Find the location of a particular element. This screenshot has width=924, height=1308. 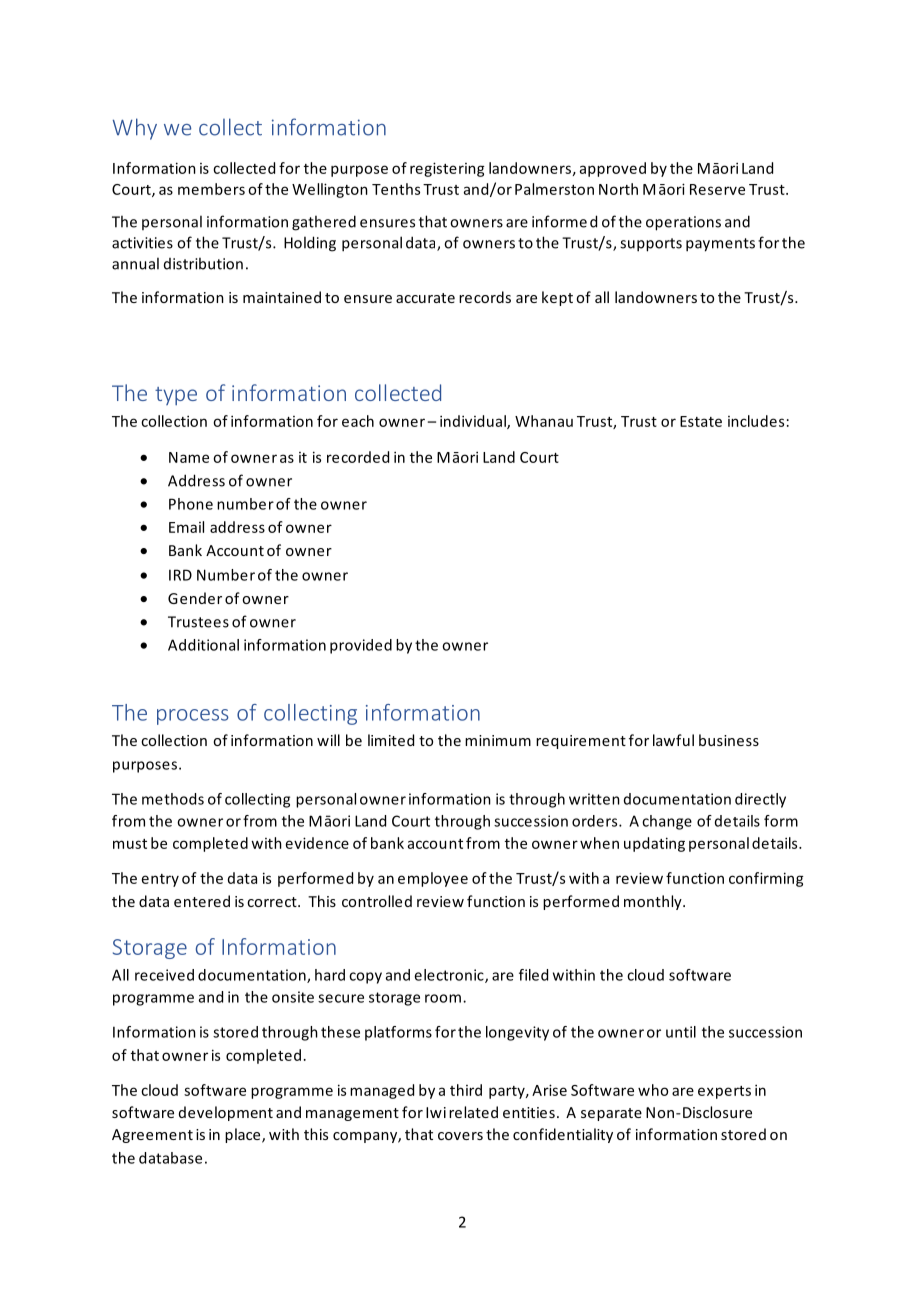

Iwi is located at coordinates (436, 1112).
